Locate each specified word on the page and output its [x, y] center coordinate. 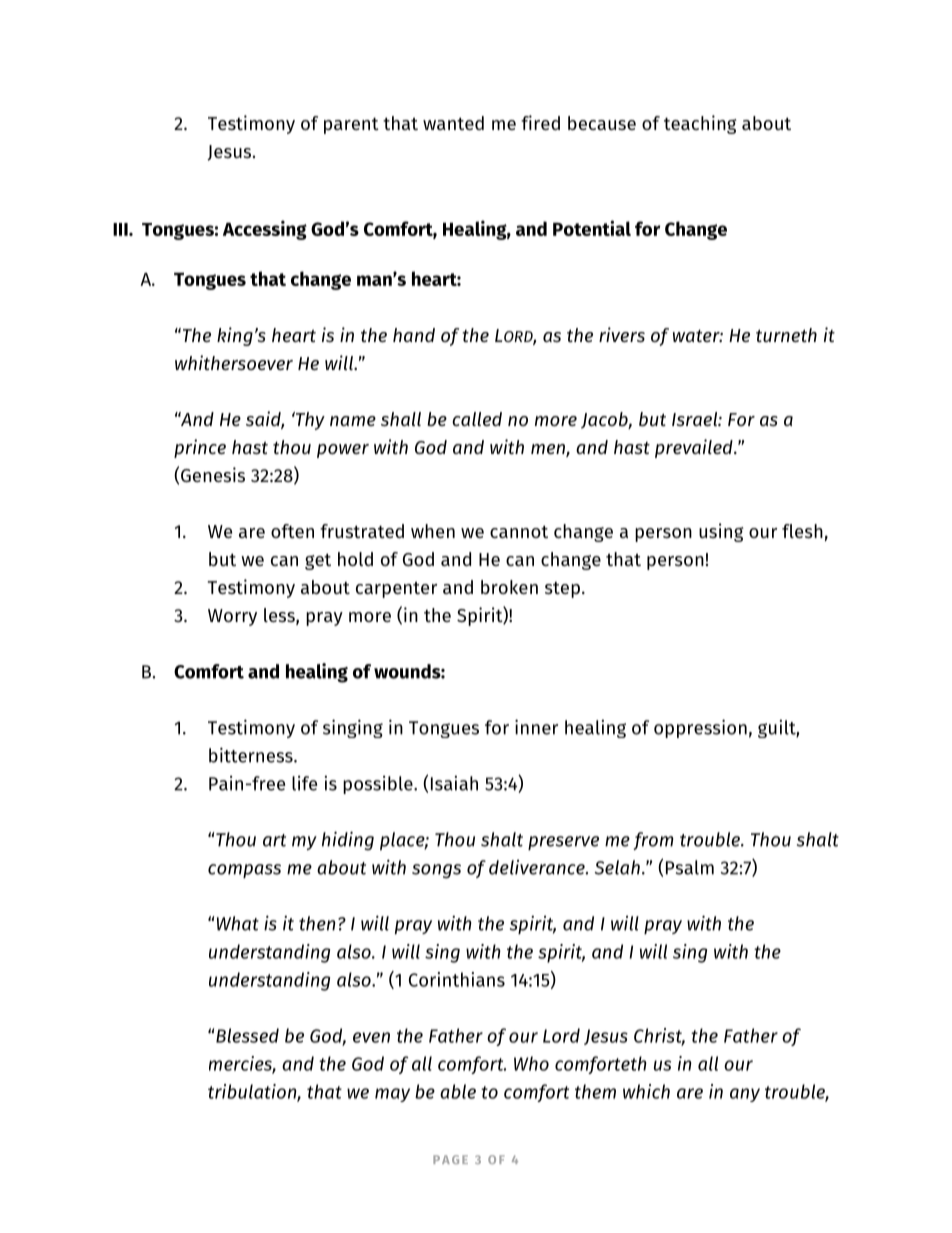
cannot [519, 531]
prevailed [695, 448]
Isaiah [454, 783]
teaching [700, 124]
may [392, 1095]
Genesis [213, 474]
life [304, 783]
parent [351, 126]
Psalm [690, 867]
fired [540, 122]
